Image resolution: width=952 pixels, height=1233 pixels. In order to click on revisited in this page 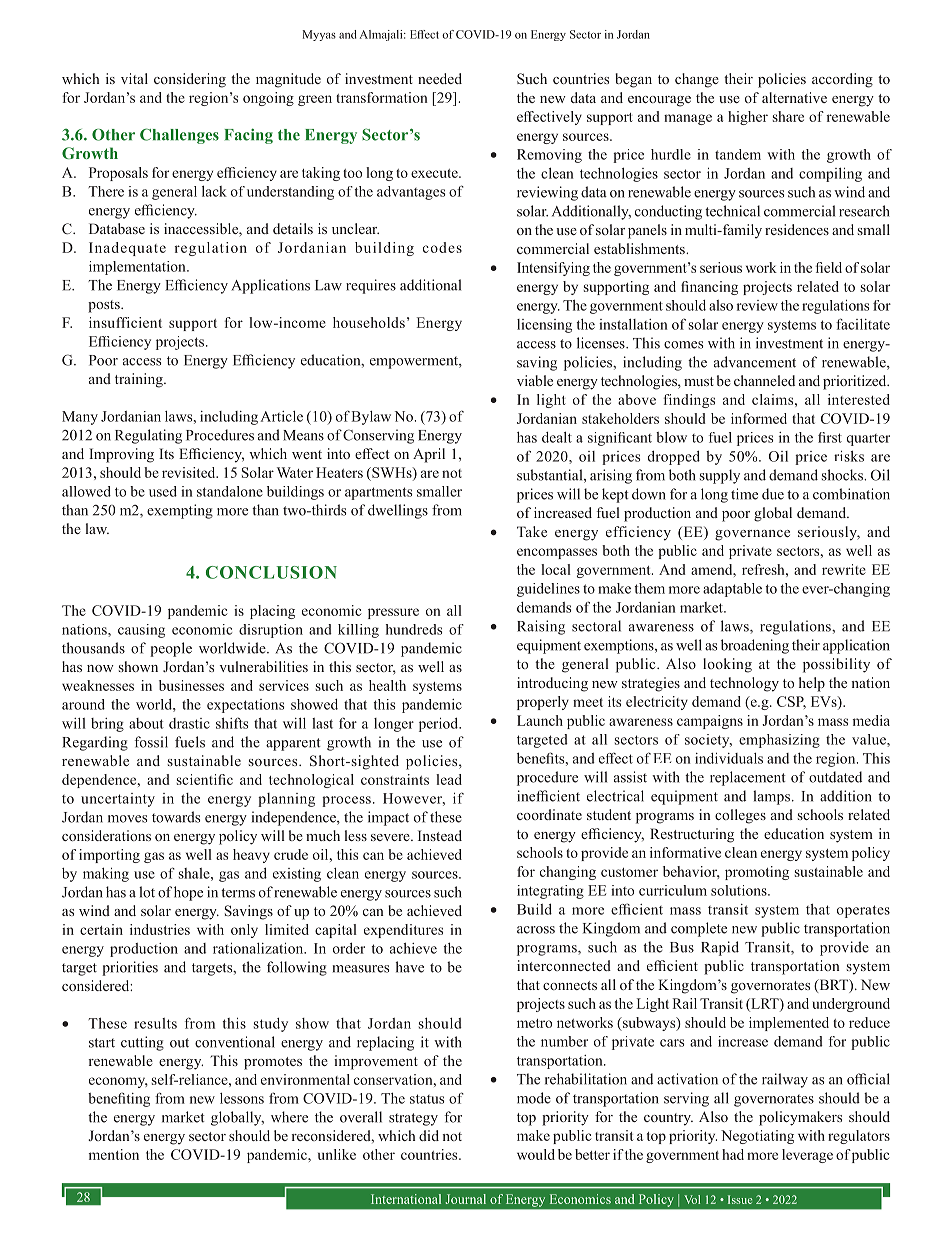, I will do `click(190, 472)`.
